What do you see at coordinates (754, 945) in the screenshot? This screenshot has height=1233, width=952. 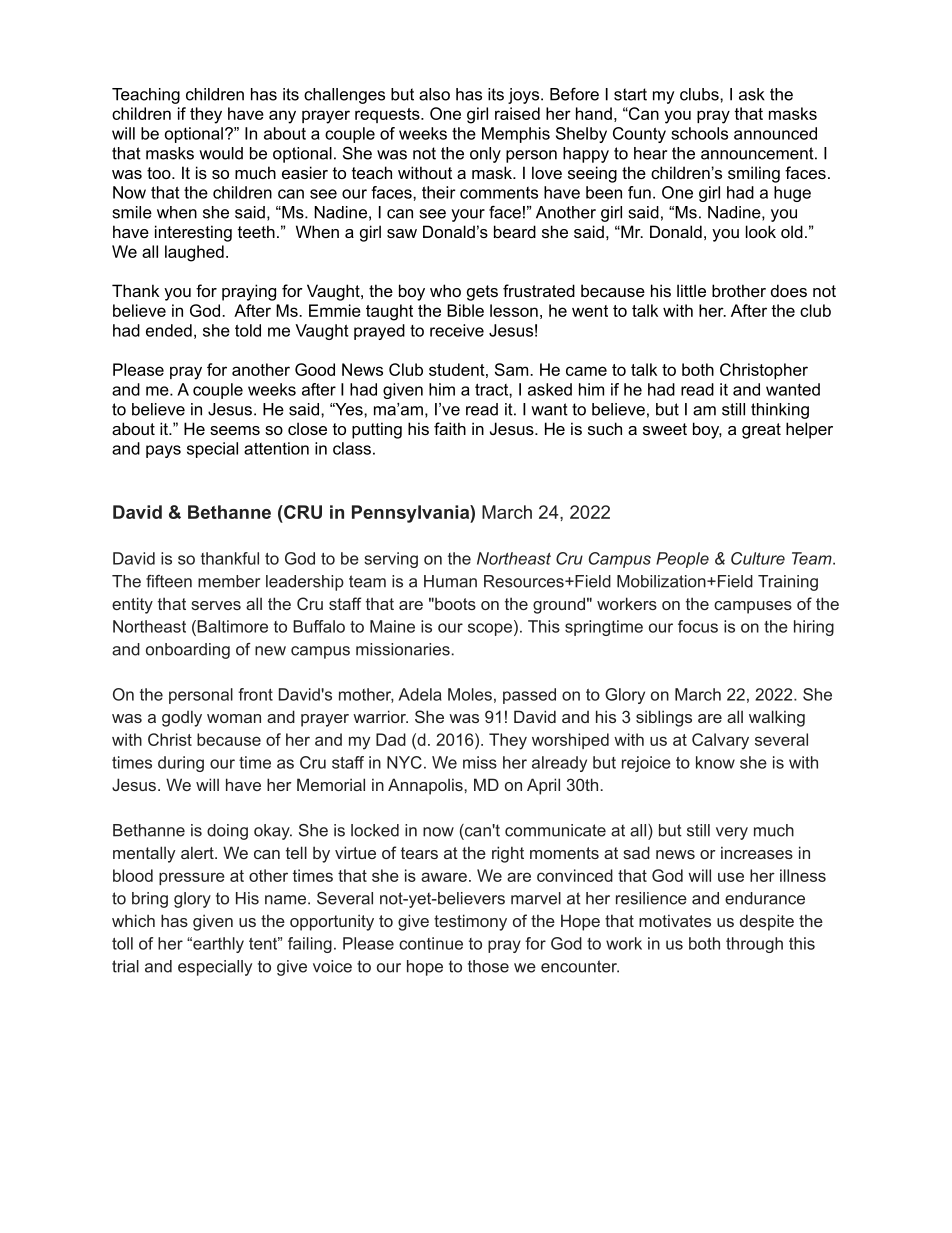 I see `through` at bounding box center [754, 945].
